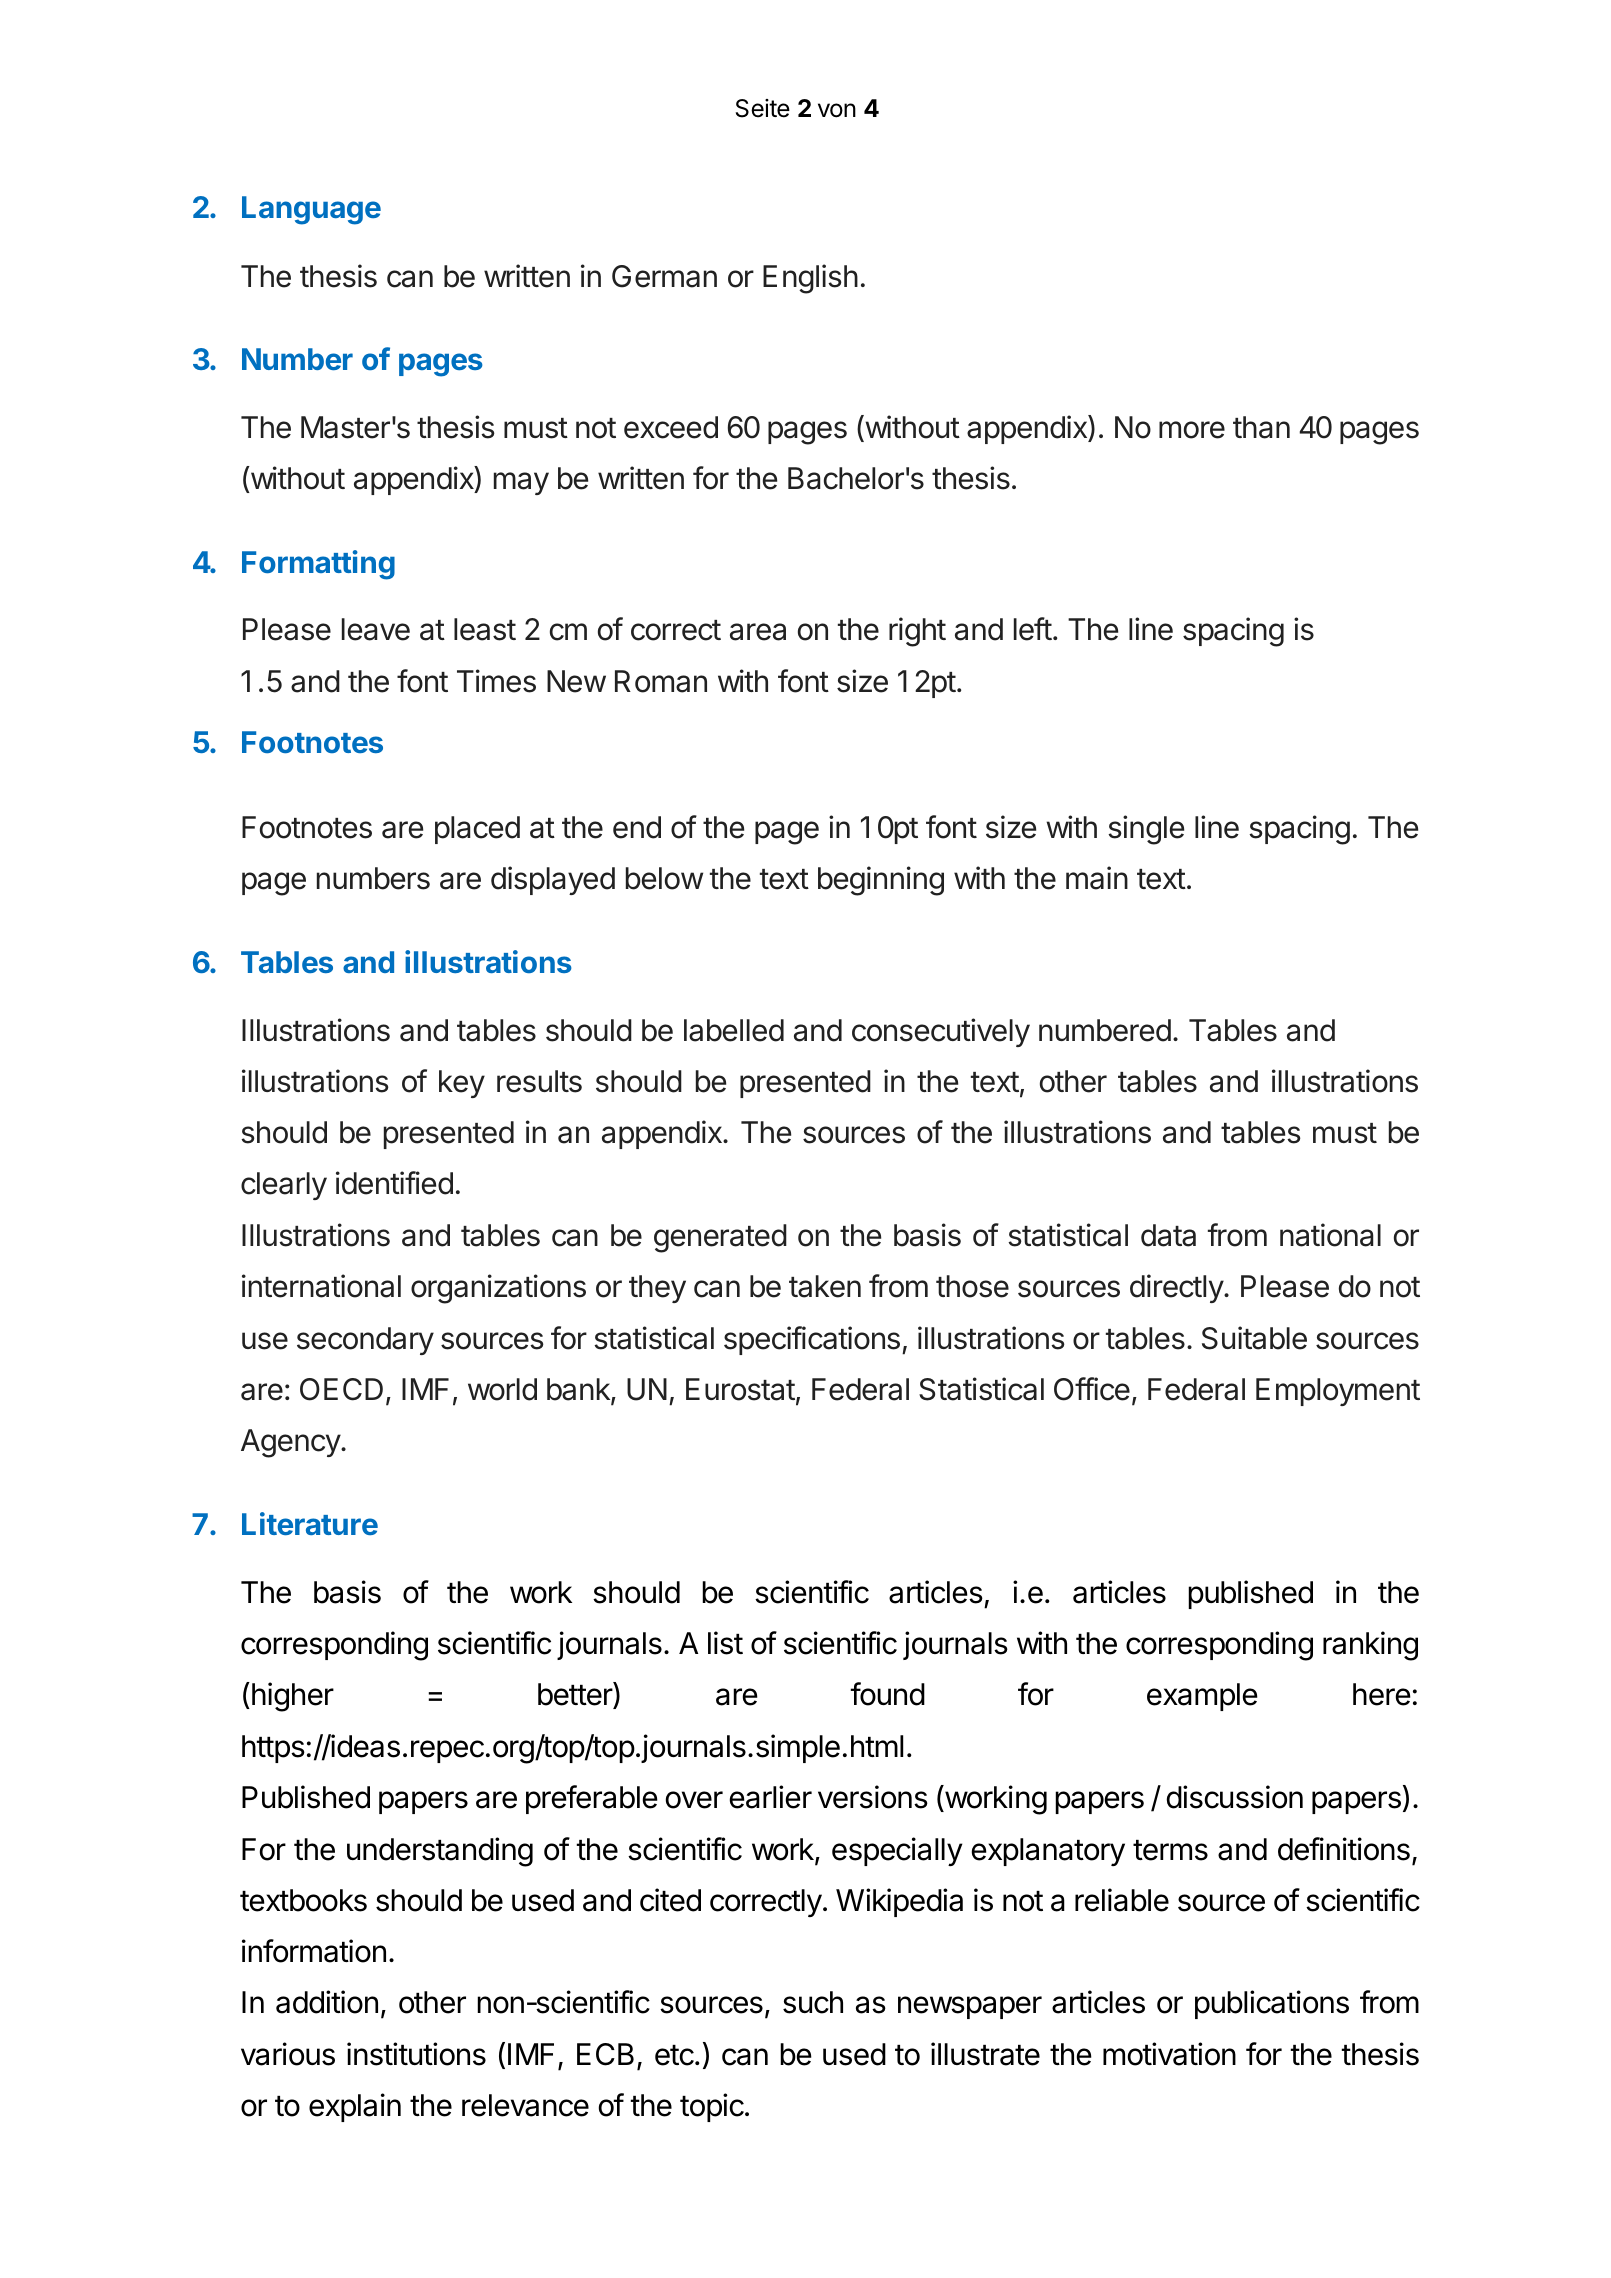 The image size is (1611, 2278). I want to click on von, so click(837, 110).
